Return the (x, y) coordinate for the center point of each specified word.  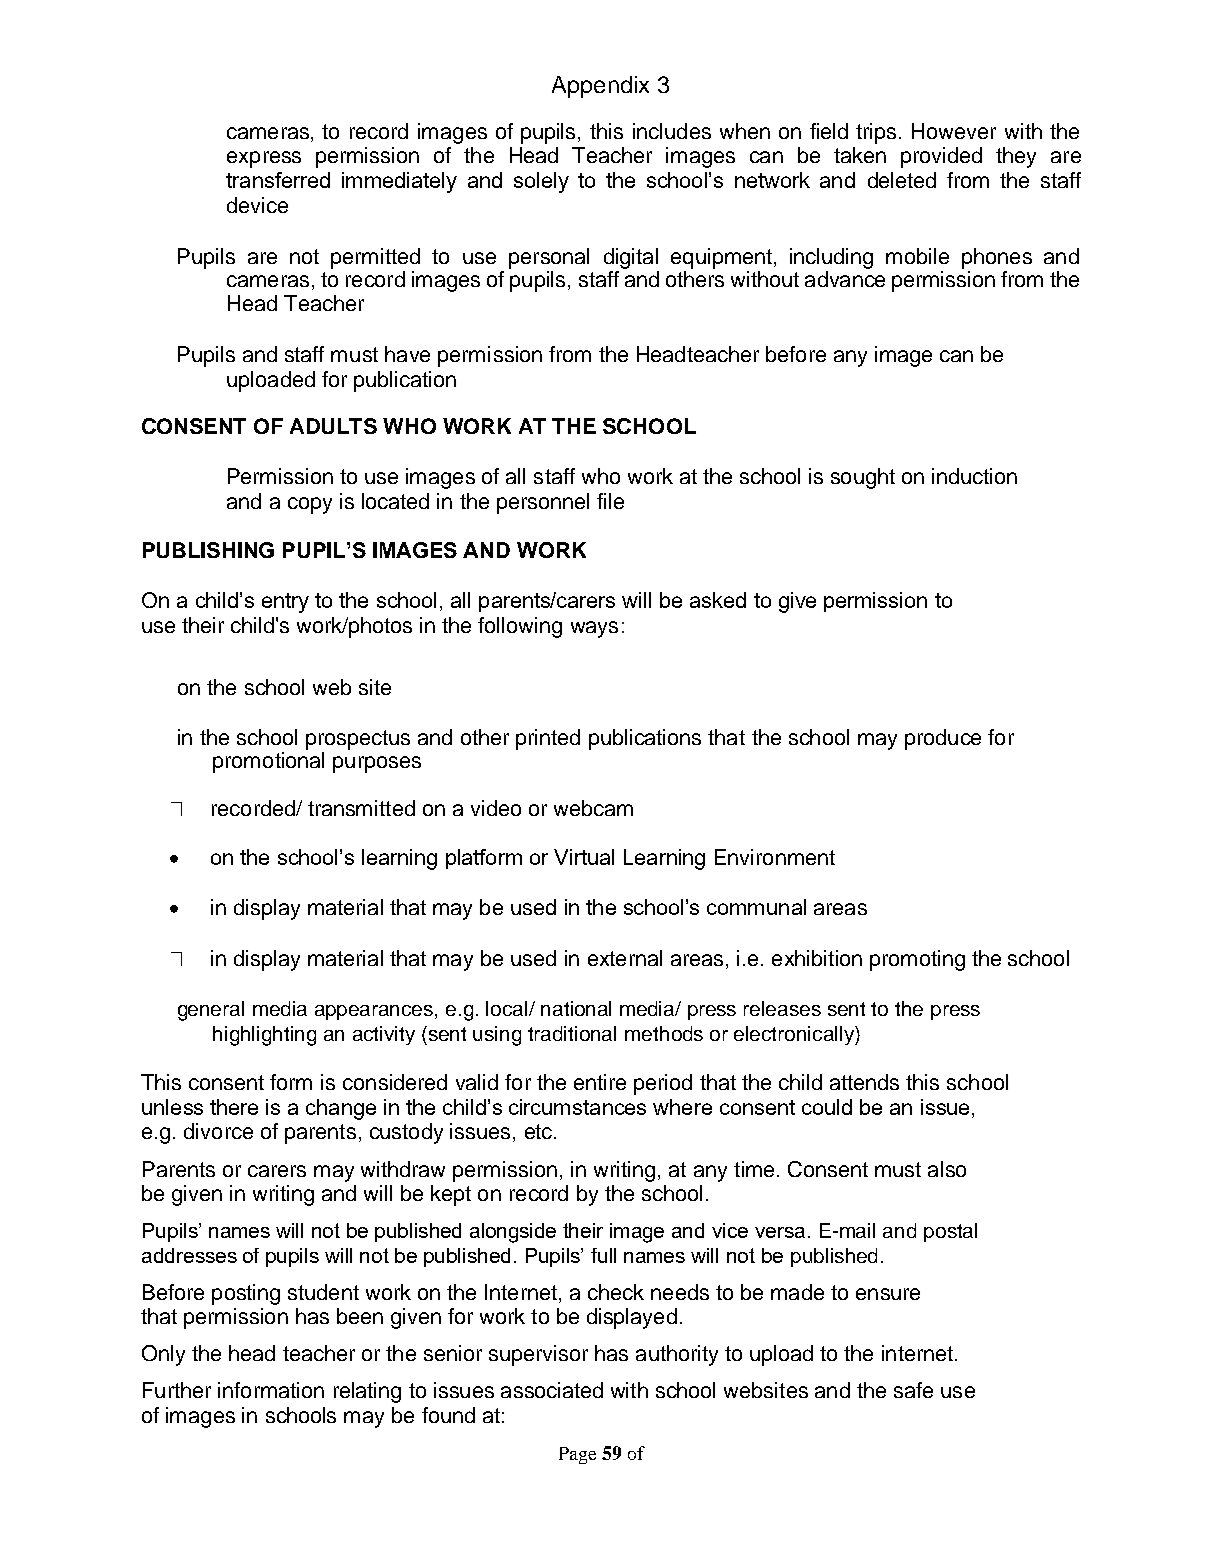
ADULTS (333, 426)
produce (943, 739)
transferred (278, 180)
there (234, 1107)
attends (864, 1082)
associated (552, 1390)
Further (177, 1390)
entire (600, 1082)
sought (863, 478)
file (610, 501)
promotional (268, 761)
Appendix (600, 87)
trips (878, 133)
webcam (593, 808)
